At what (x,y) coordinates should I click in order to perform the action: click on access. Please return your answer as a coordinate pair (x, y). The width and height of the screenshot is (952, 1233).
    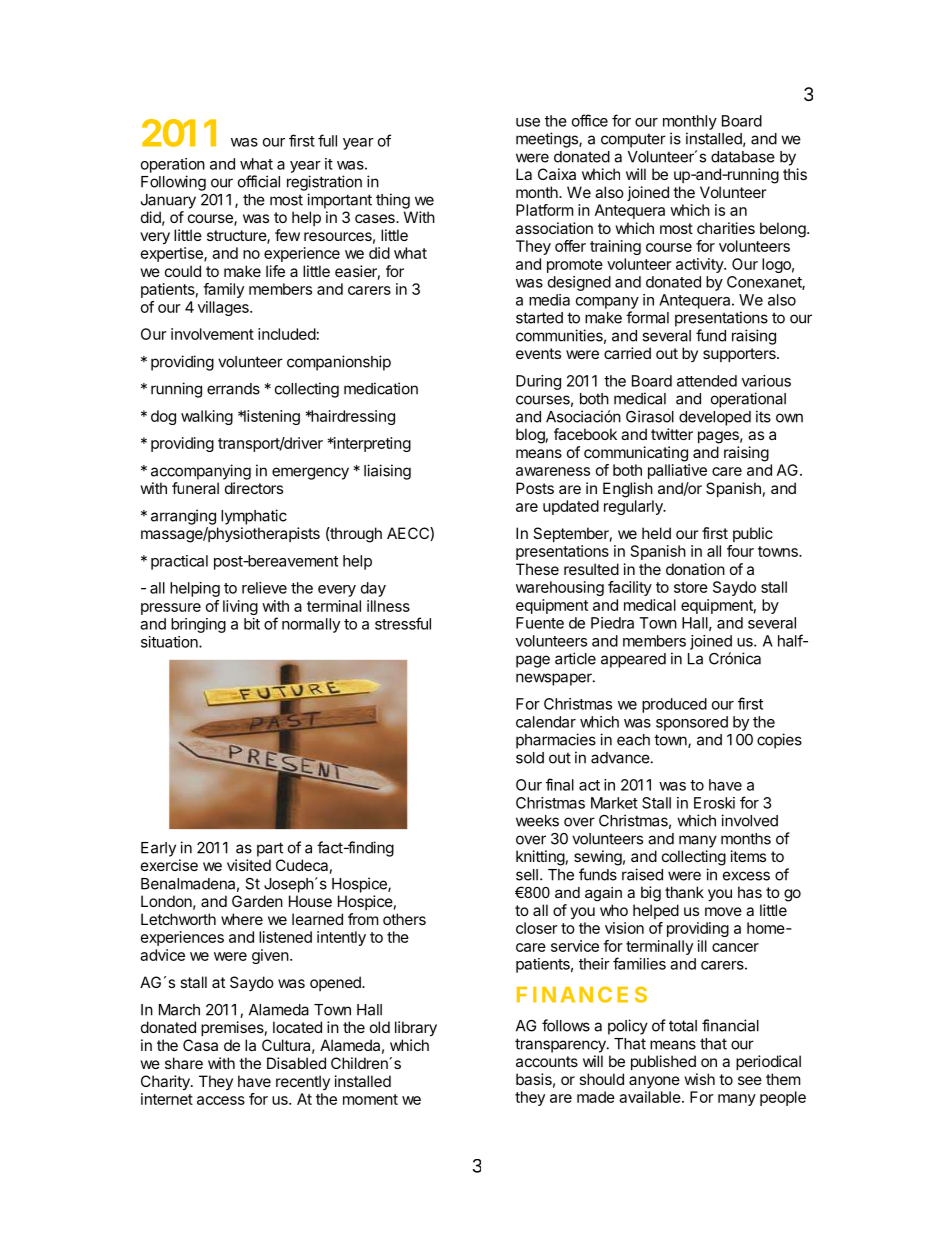
    Looking at the image, I should click on (221, 1100).
